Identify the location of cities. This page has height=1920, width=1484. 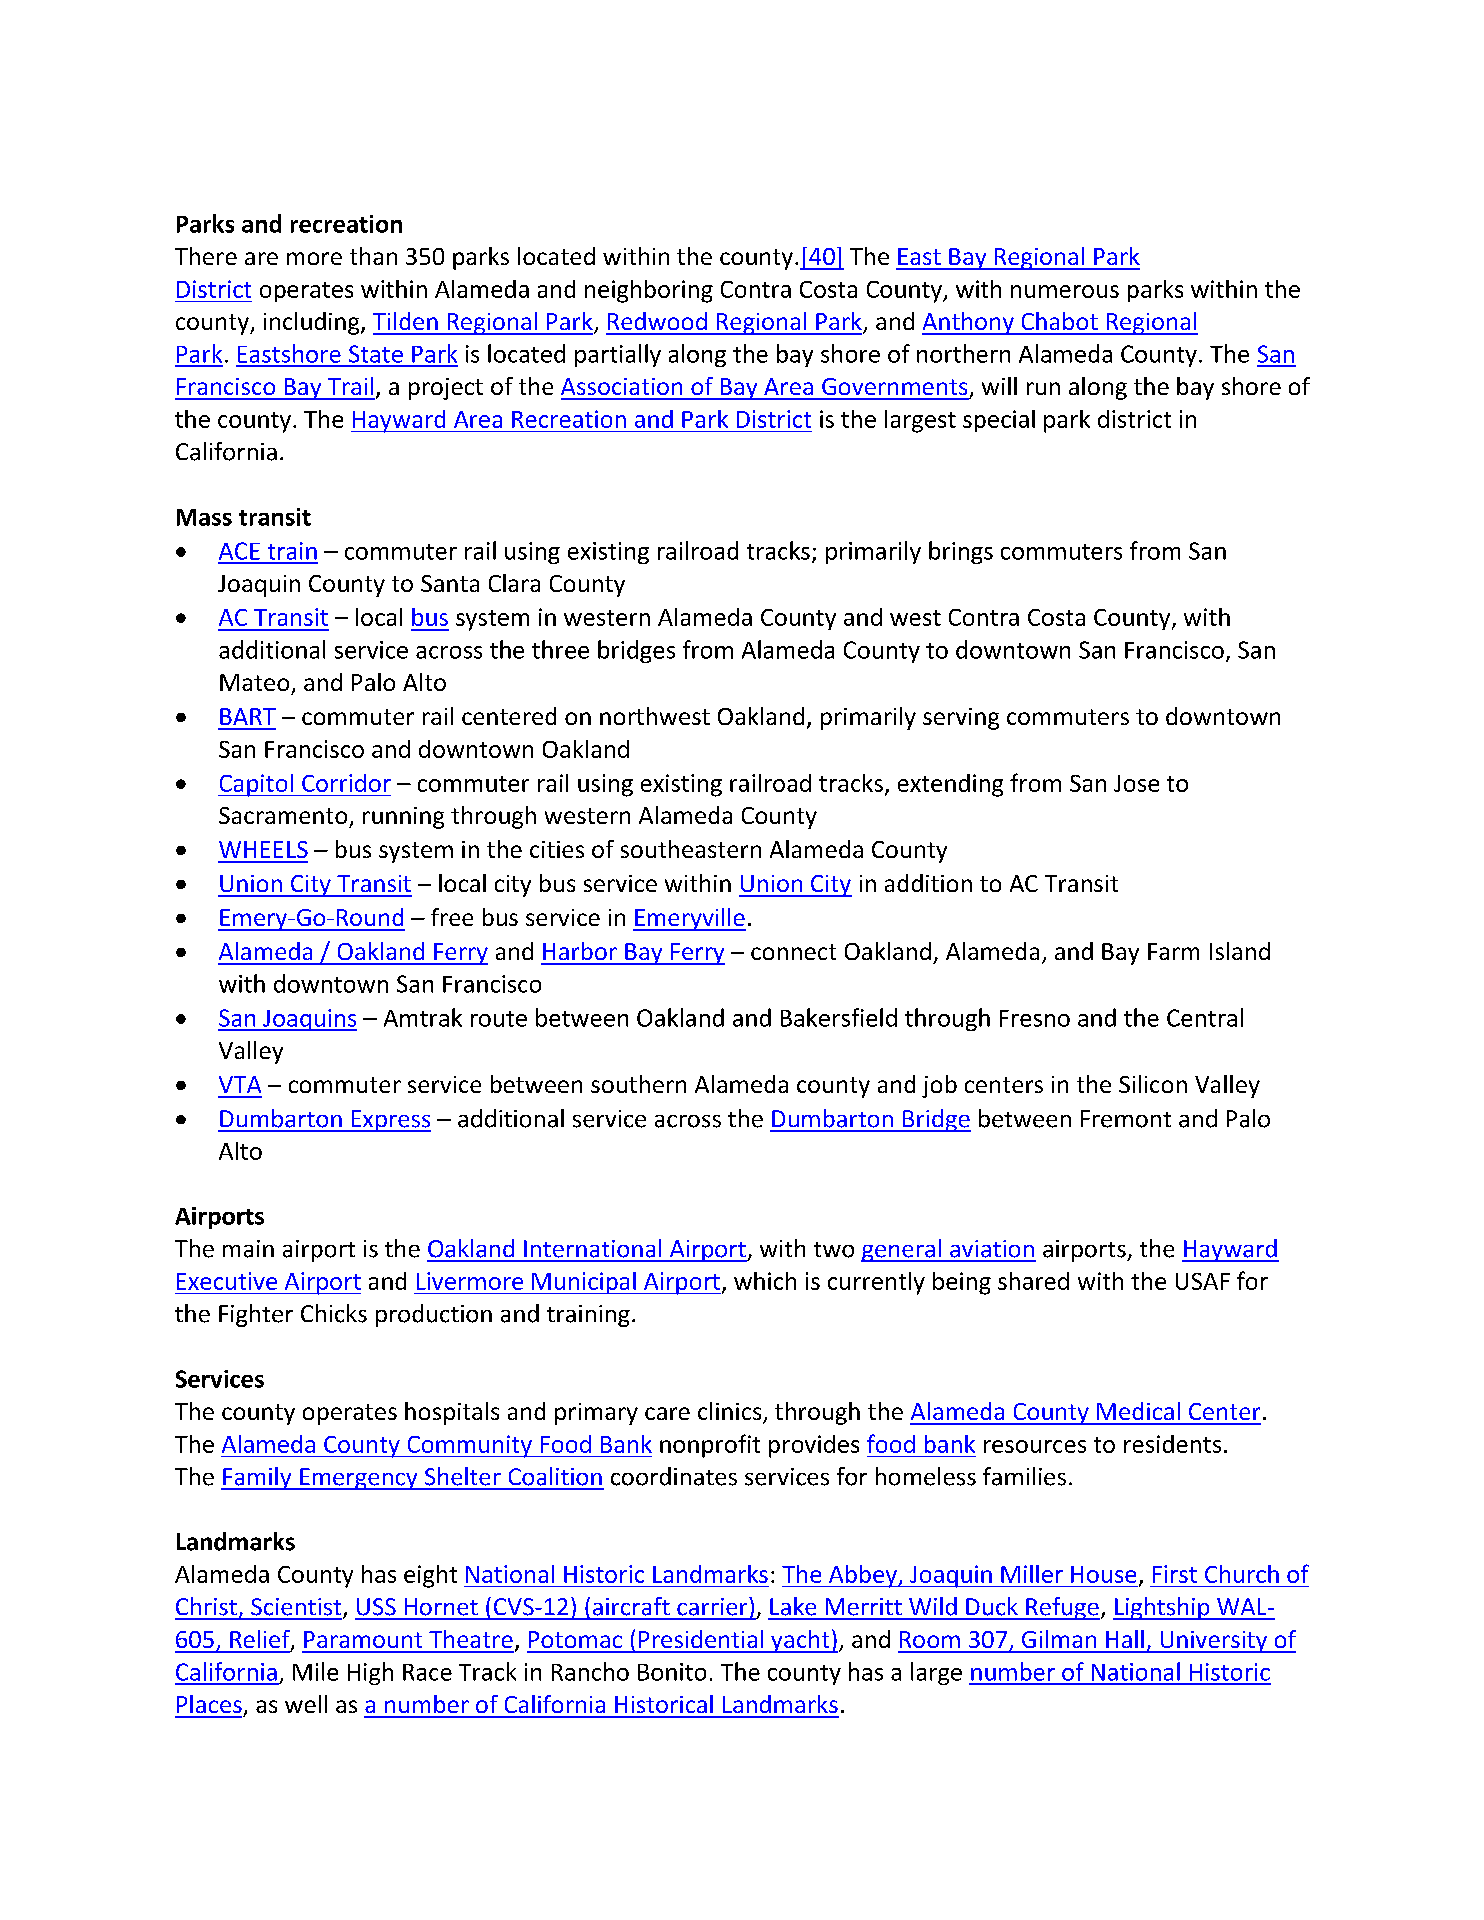
(557, 849).
